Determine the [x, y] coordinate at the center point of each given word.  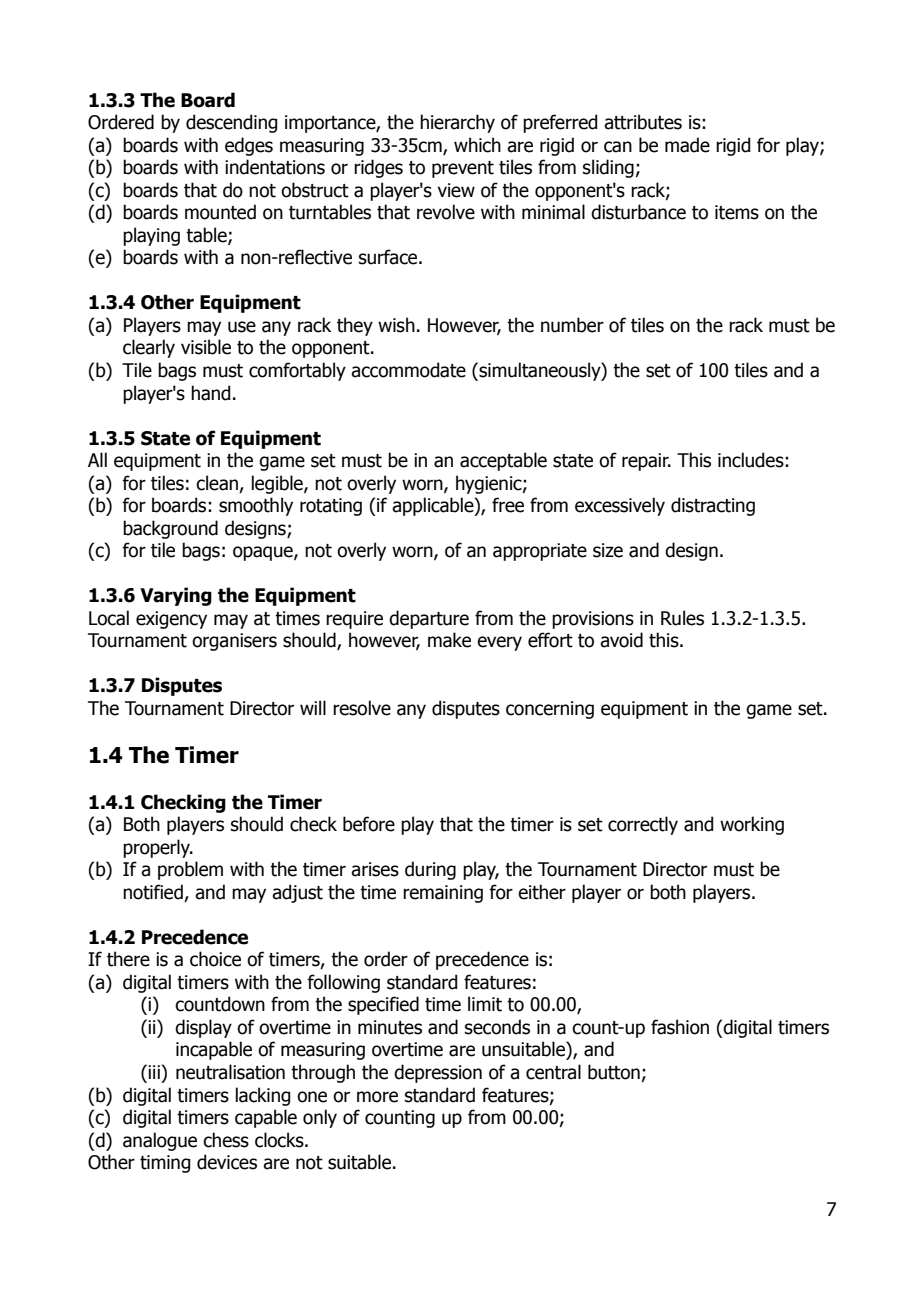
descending [231, 123]
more [377, 1097]
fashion [680, 1027]
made [687, 145]
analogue [160, 1141]
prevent [463, 169]
